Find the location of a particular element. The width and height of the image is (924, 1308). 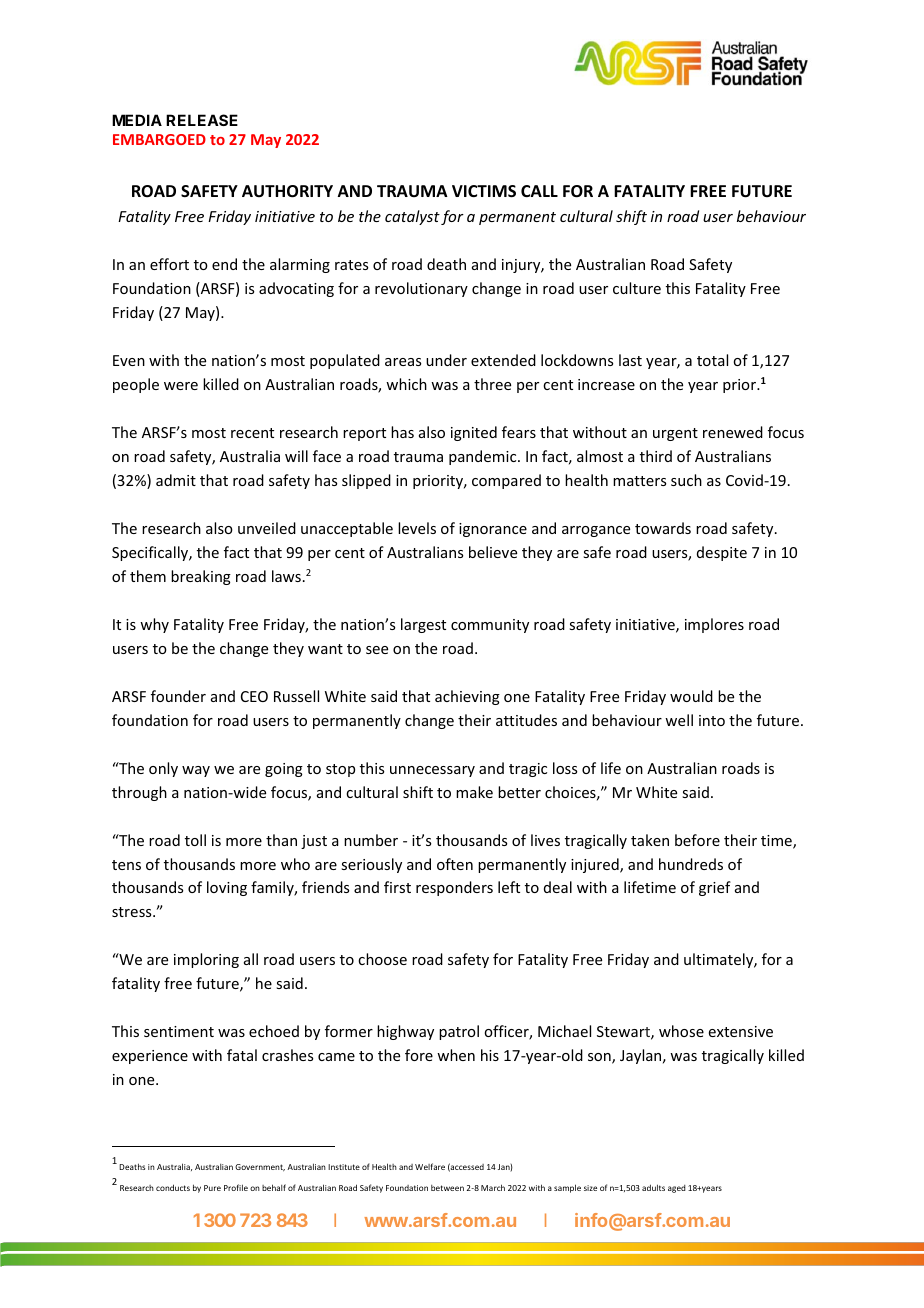

culture is located at coordinates (637, 288).
